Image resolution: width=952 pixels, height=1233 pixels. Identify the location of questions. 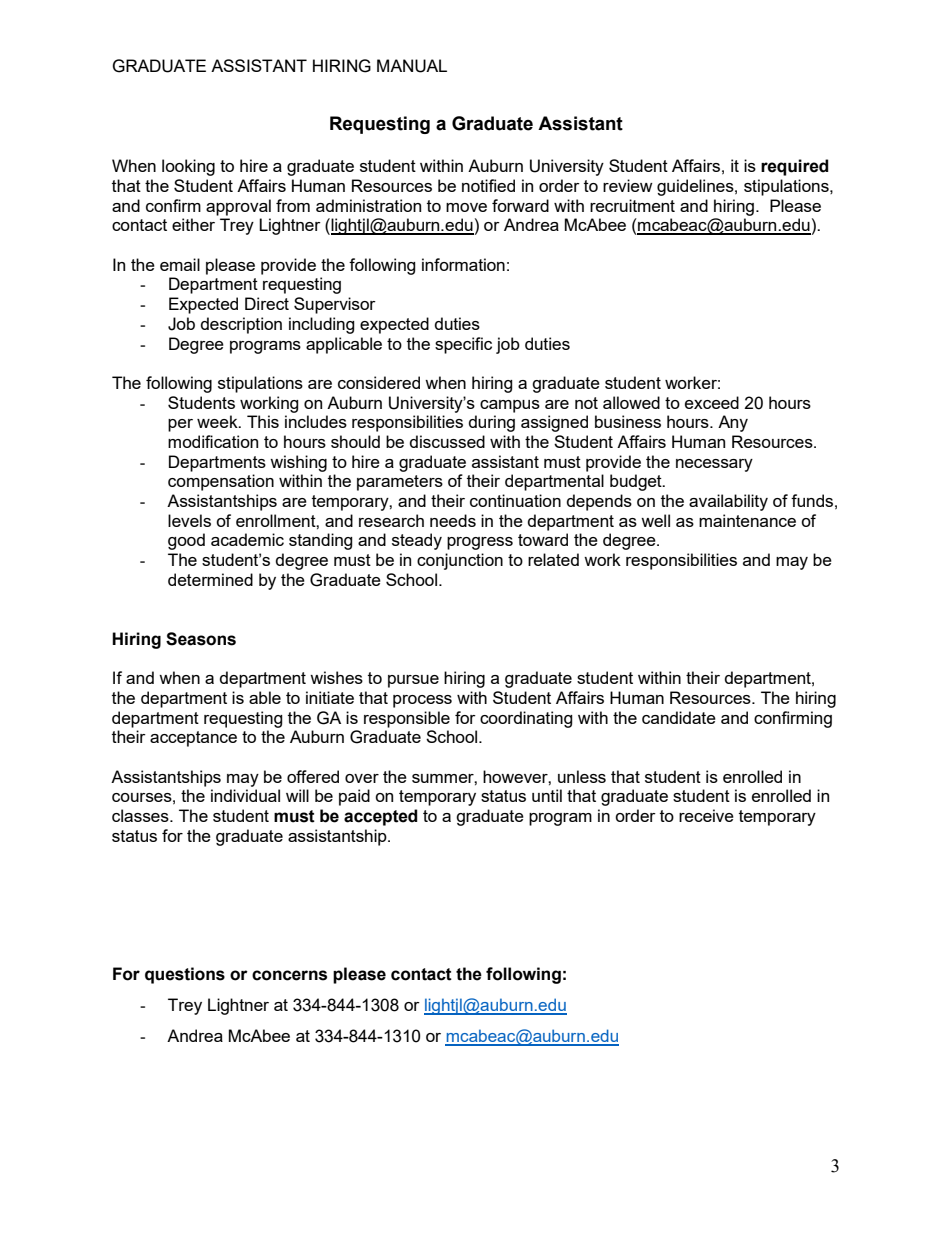
(185, 975).
